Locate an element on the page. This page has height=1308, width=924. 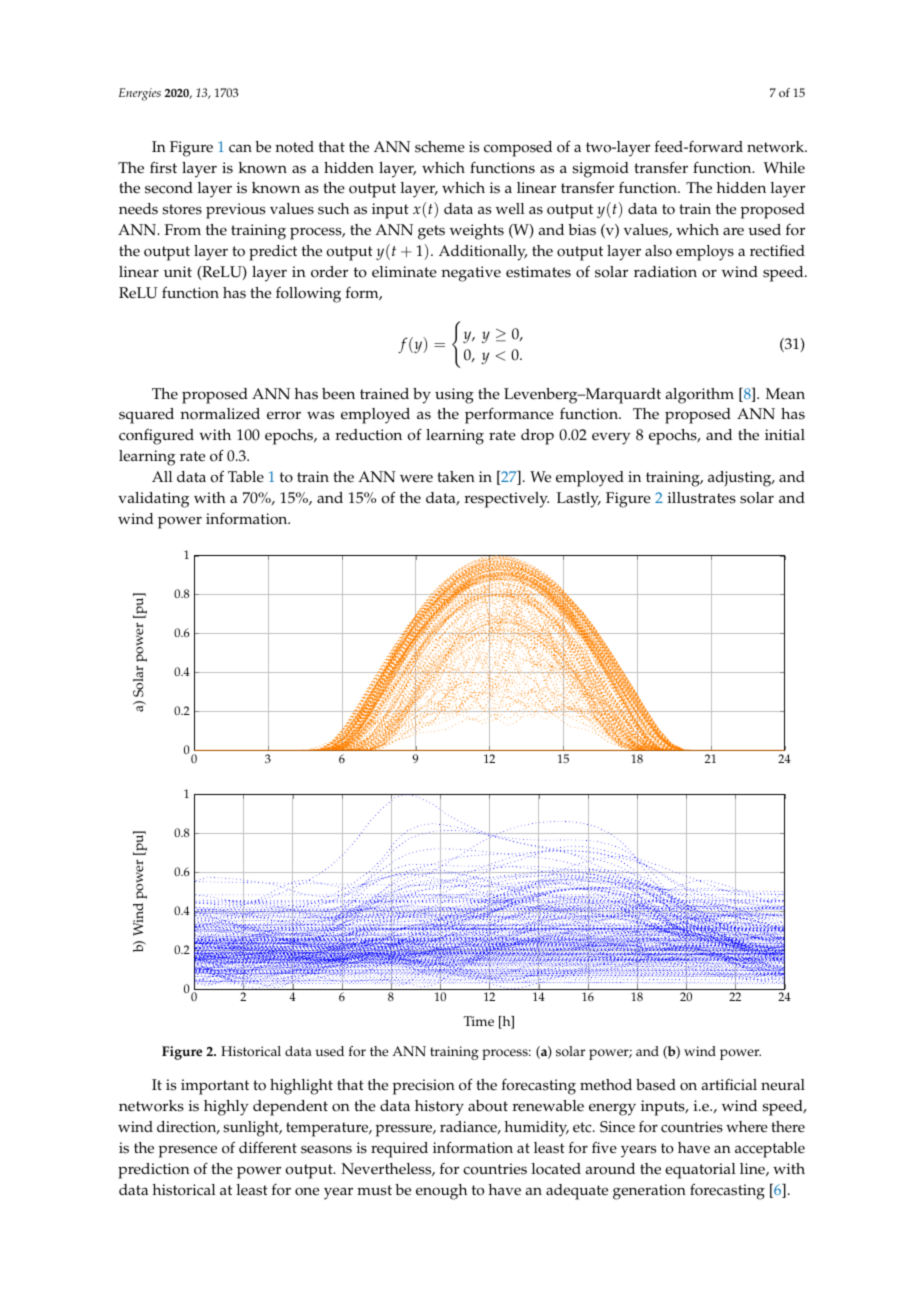
respectively is located at coordinates (507, 500).
